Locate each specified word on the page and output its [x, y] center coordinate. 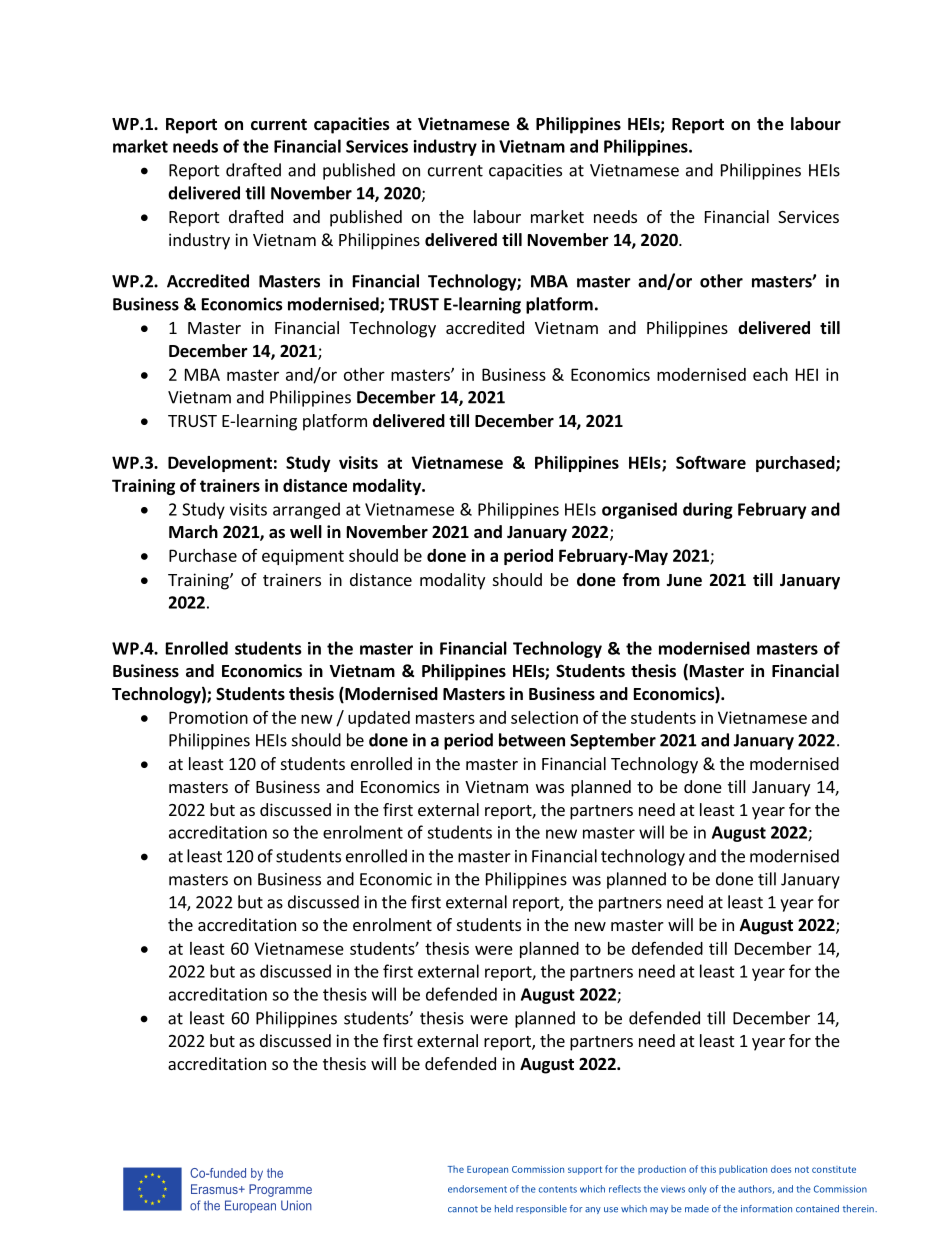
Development [220, 464]
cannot [463, 1209]
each [770, 374]
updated [379, 719]
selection [544, 717]
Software [711, 462]
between [532, 740]
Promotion [208, 717]
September [613, 741]
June [684, 580]
